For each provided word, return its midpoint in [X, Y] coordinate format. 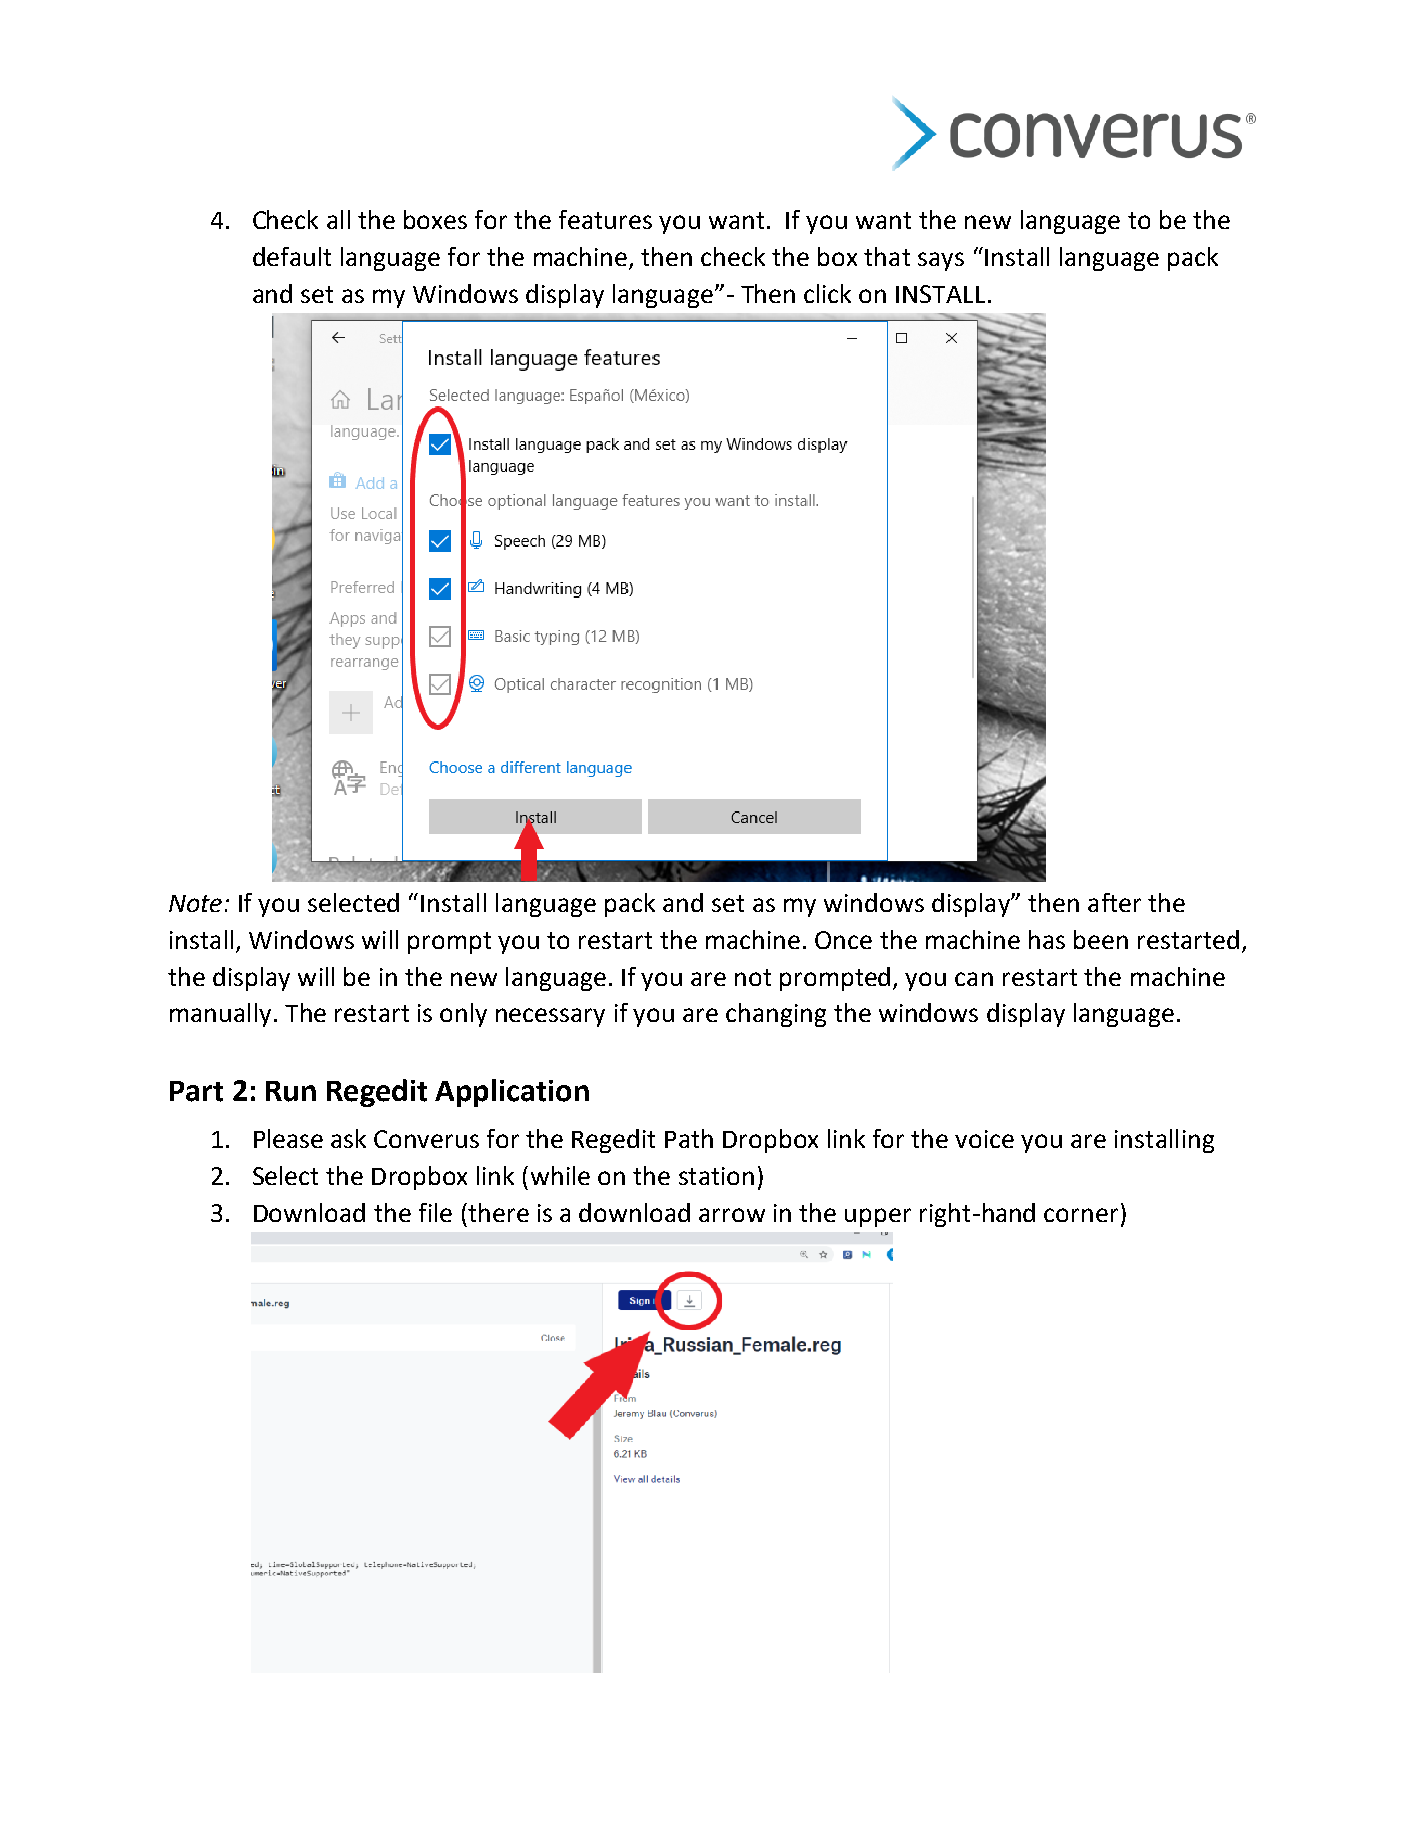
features [605, 219]
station [716, 1176]
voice [984, 1139]
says [941, 261]
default [292, 256]
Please [288, 1138]
